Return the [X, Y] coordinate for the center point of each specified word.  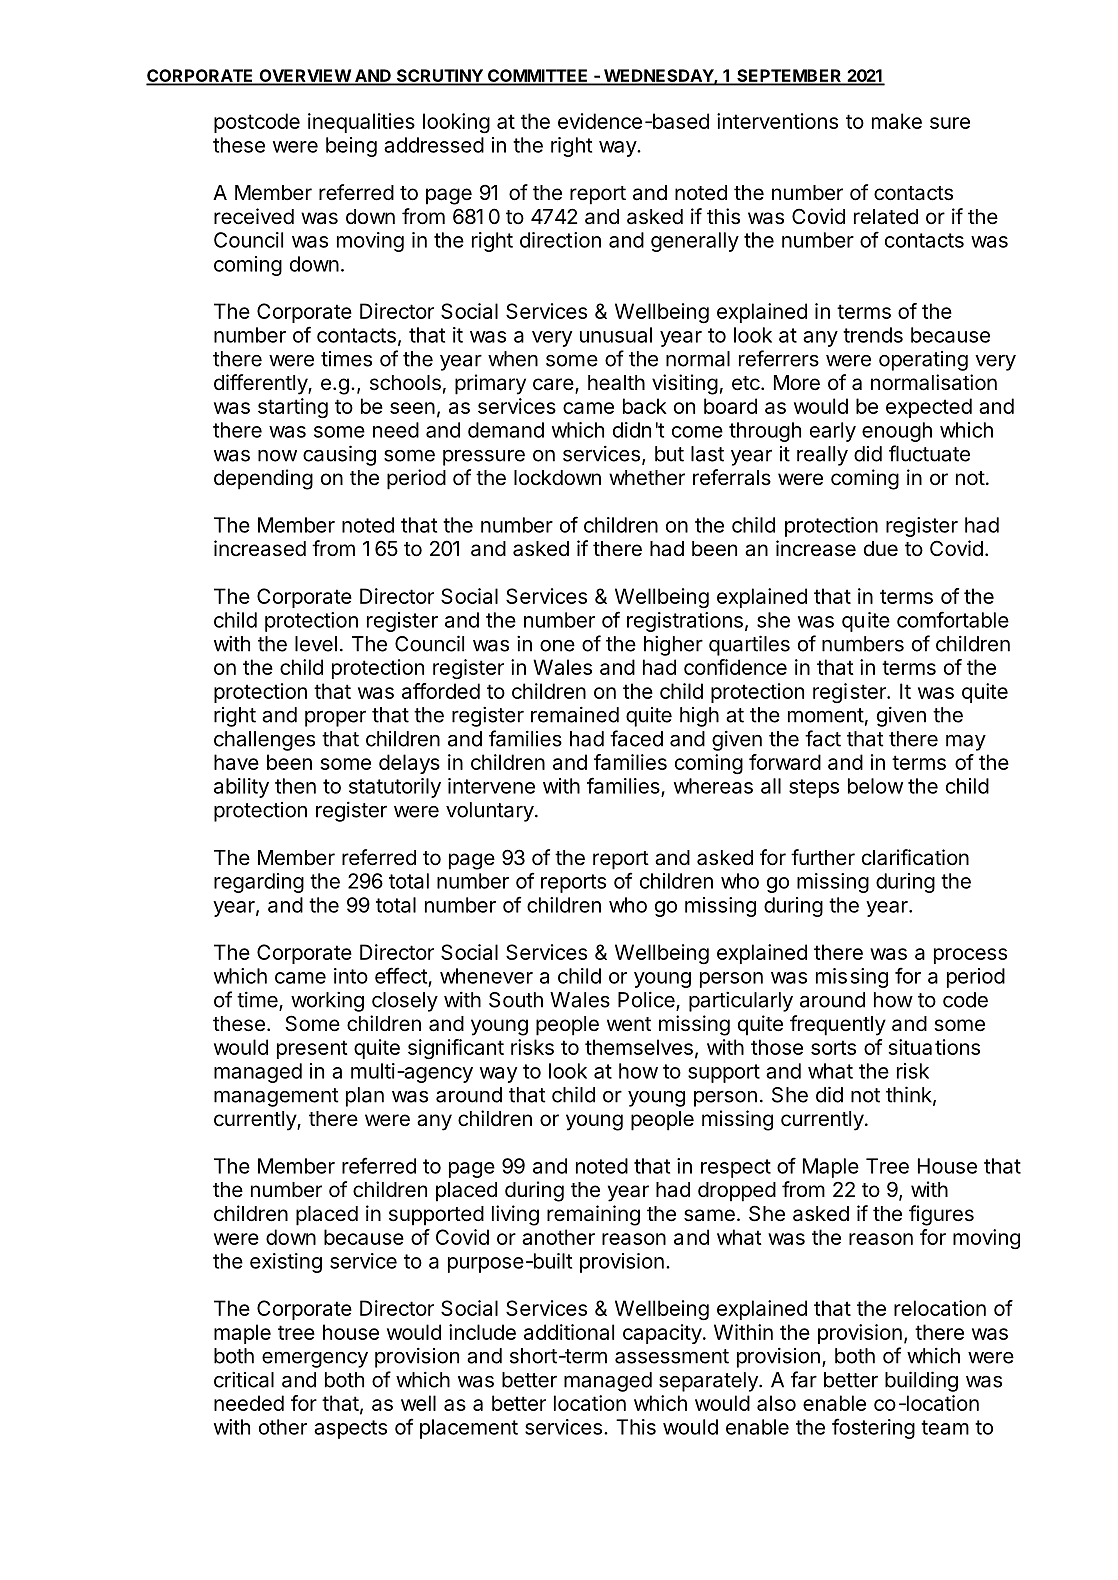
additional [569, 1332]
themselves [639, 1047]
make [897, 121]
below [875, 786]
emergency [315, 1359]
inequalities [361, 123]
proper [335, 718]
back [645, 406]
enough [897, 432]
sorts [833, 1047]
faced [636, 738]
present [312, 1049]
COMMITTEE [538, 77]
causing [339, 455]
